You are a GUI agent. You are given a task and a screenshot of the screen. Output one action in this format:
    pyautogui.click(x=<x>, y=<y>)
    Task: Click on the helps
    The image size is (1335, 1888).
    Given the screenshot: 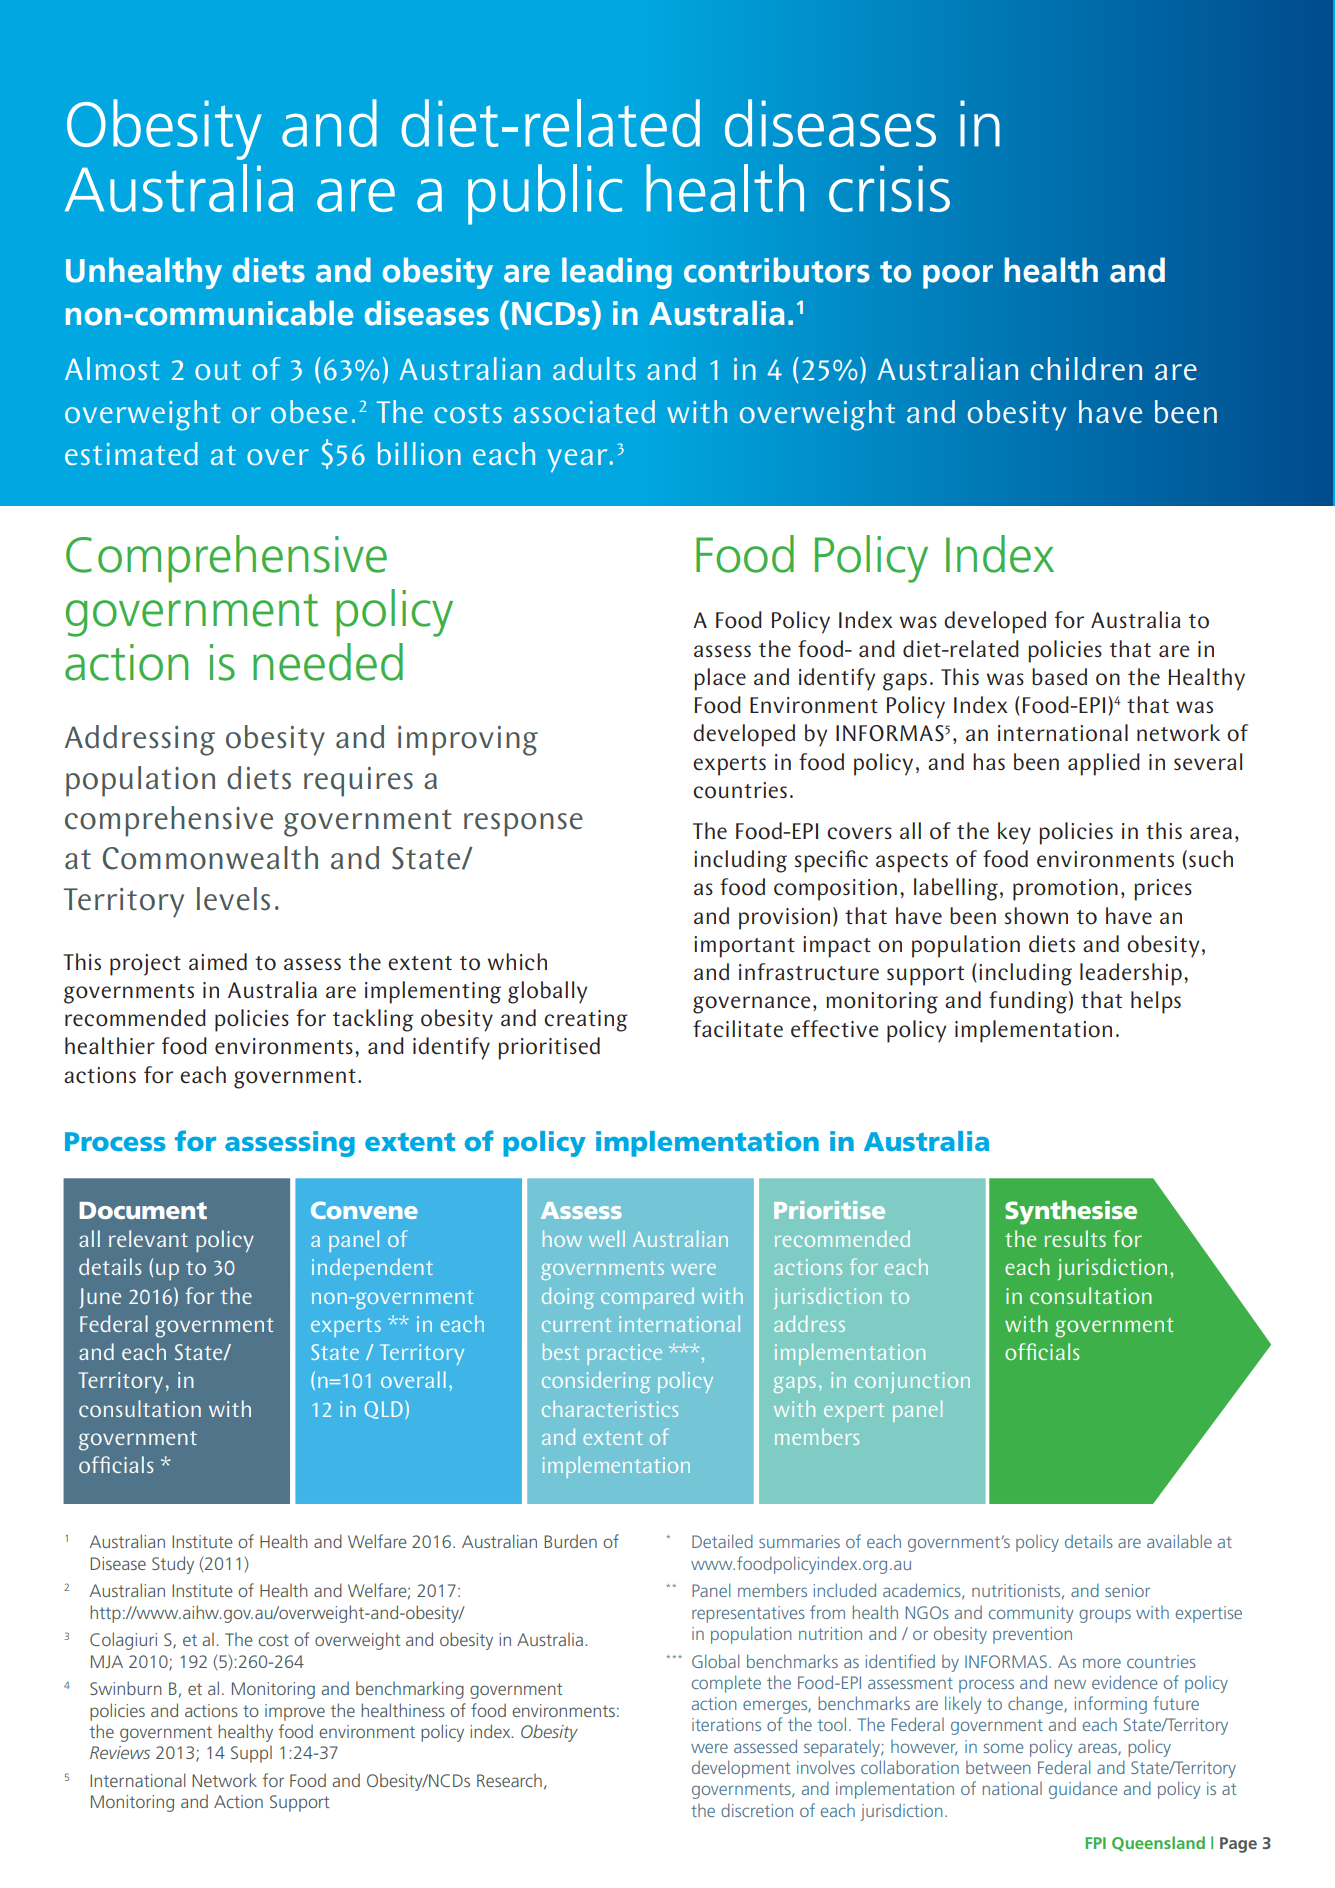 What is the action you would take?
    pyautogui.click(x=1156, y=1002)
